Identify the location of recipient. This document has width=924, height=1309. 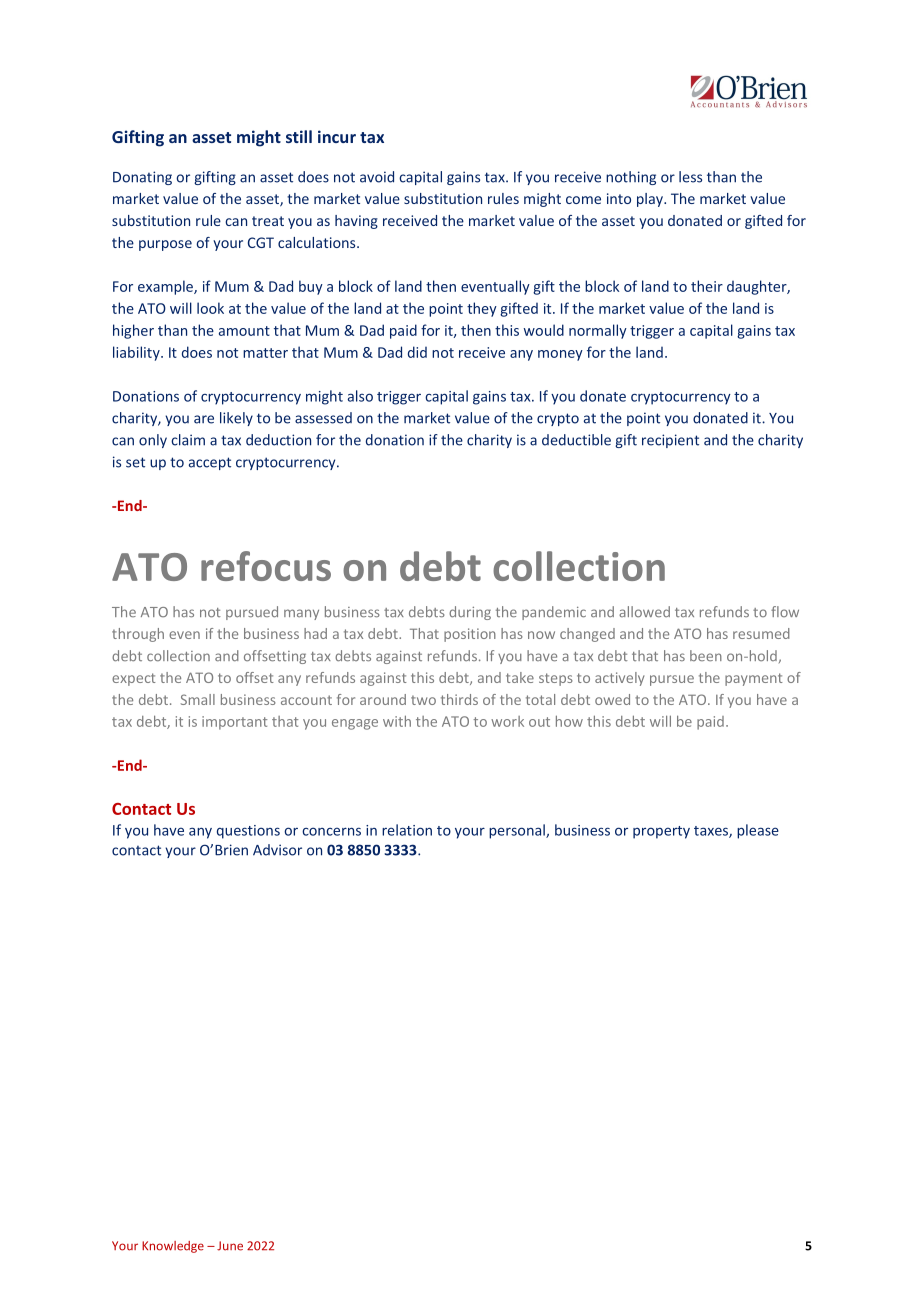
(670, 441).
